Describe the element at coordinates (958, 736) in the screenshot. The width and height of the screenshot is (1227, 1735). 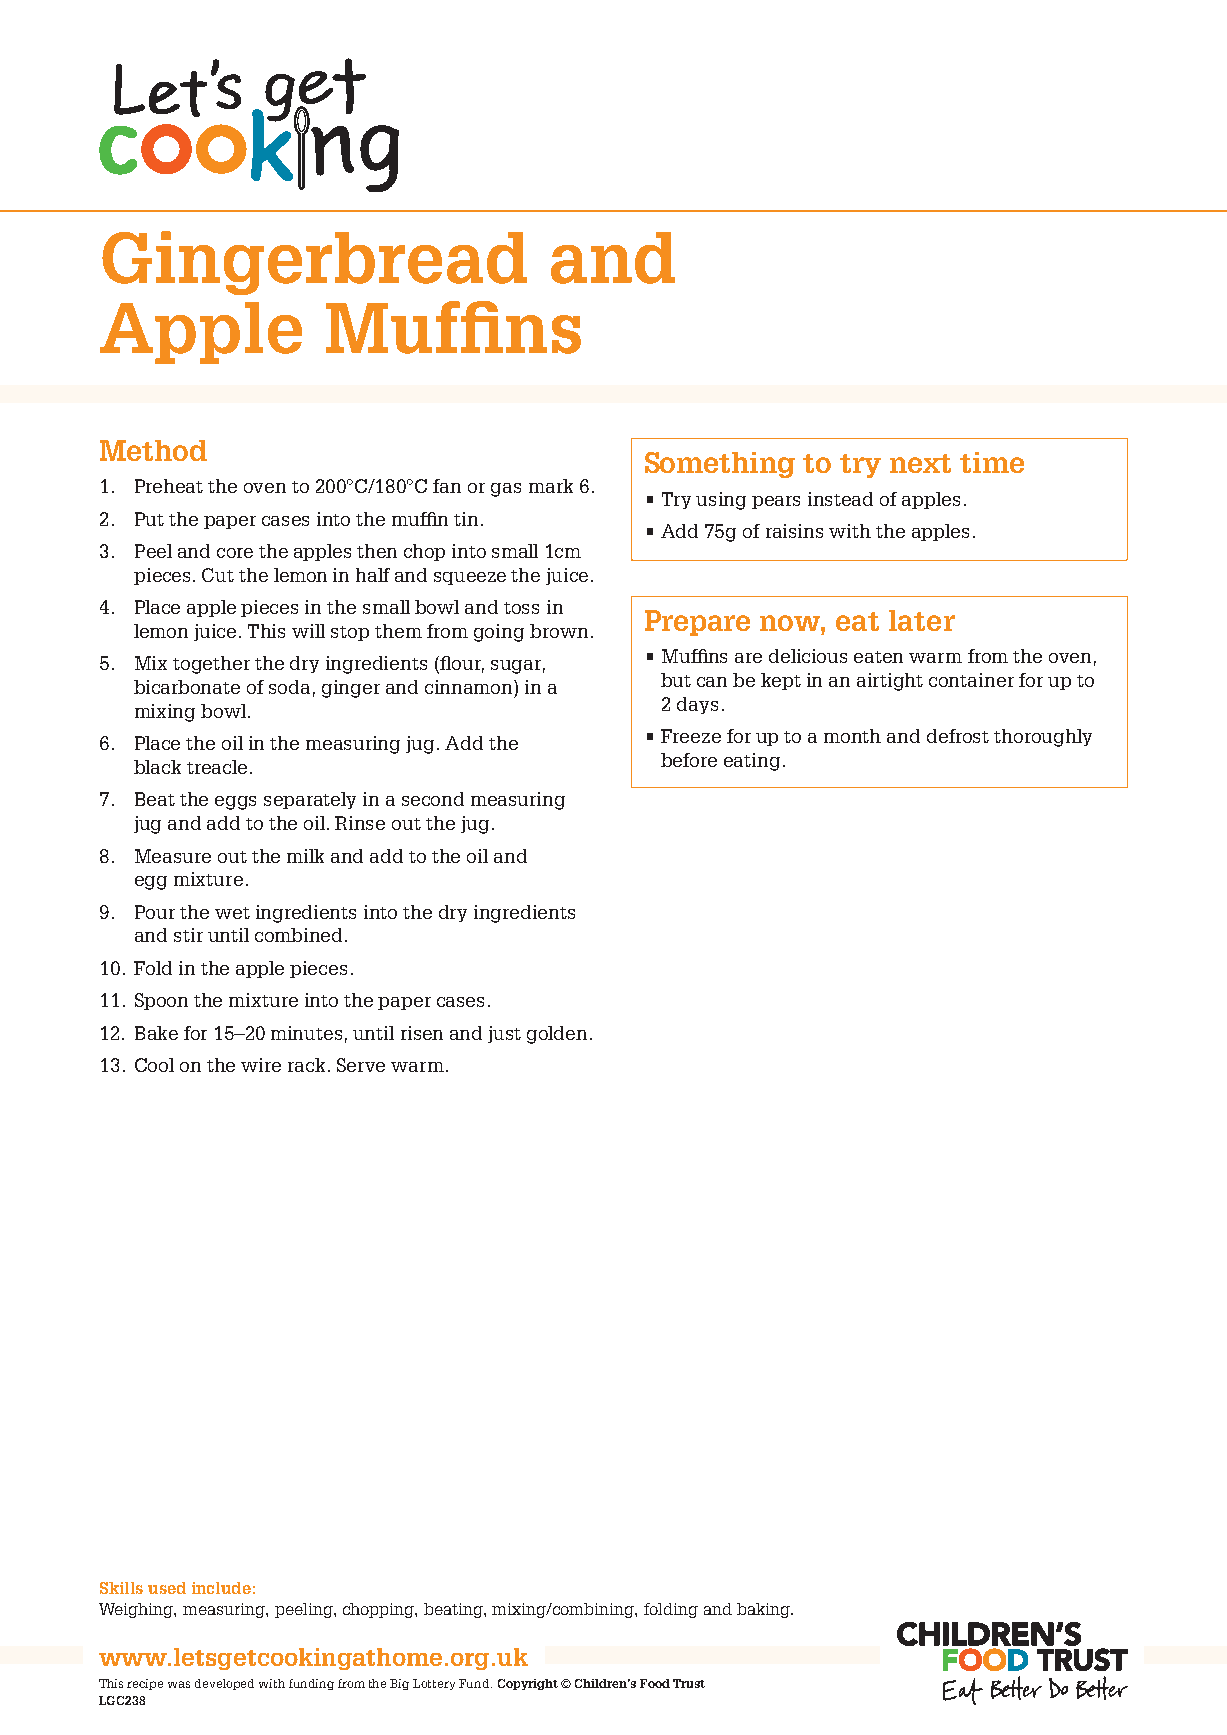
I see `defrost` at that location.
